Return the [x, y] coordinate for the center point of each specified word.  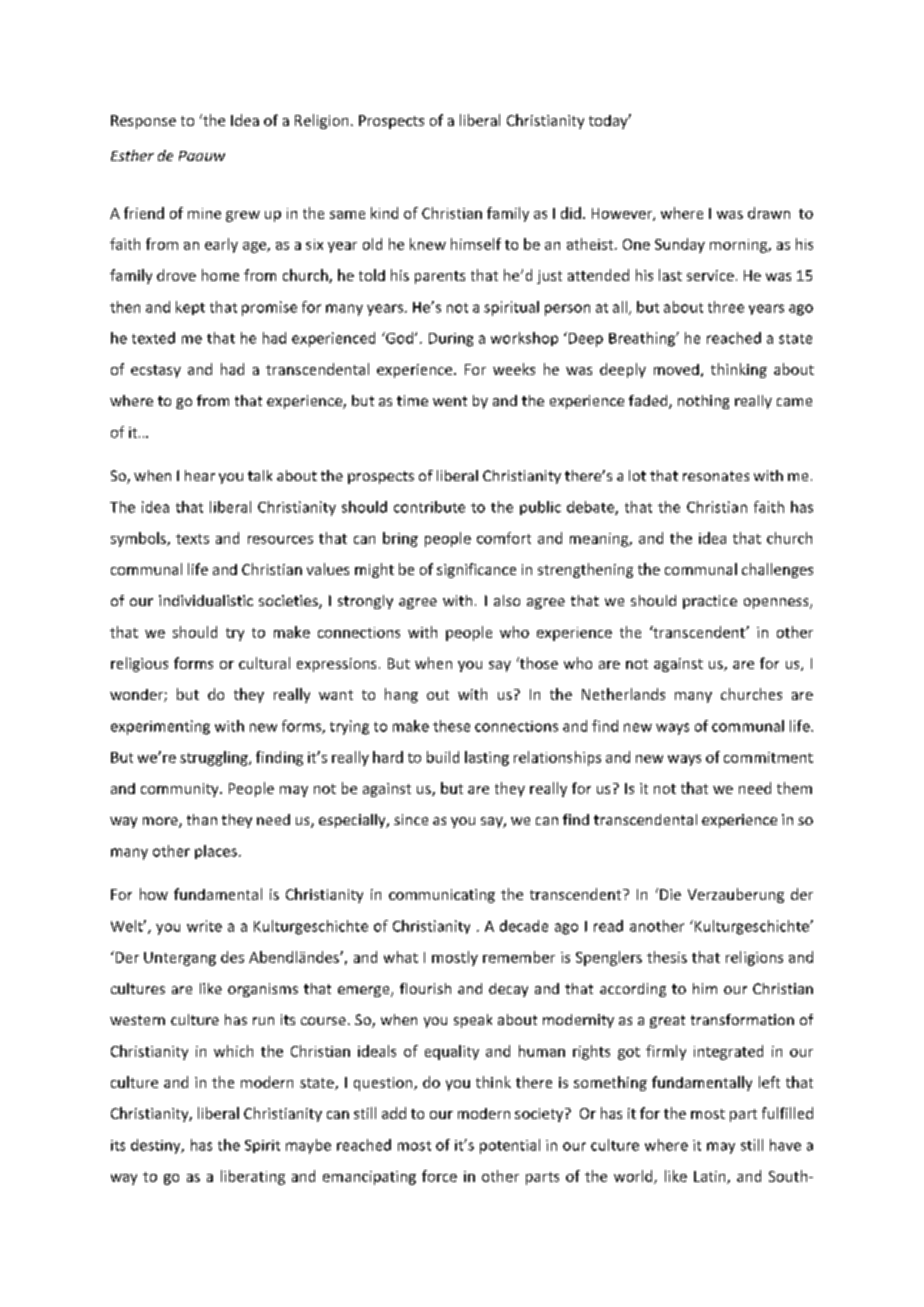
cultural [264, 663]
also [507, 600]
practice [710, 602]
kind [384, 213]
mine [204, 213]
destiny [157, 1146]
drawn [769, 213]
